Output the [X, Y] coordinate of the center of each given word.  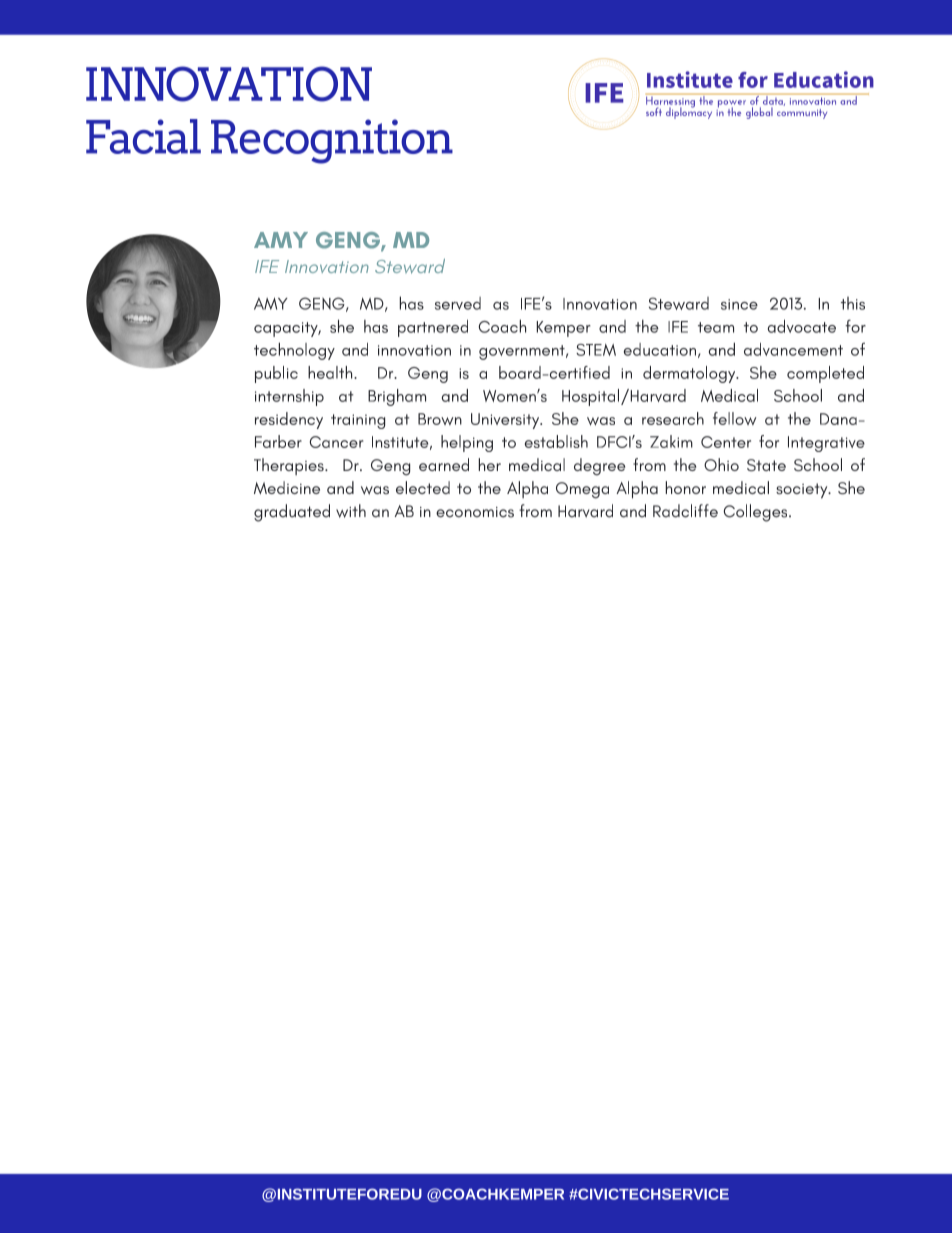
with [351, 511]
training [358, 421]
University [506, 421]
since [739, 304]
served [458, 303]
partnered [433, 328]
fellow [734, 418]
